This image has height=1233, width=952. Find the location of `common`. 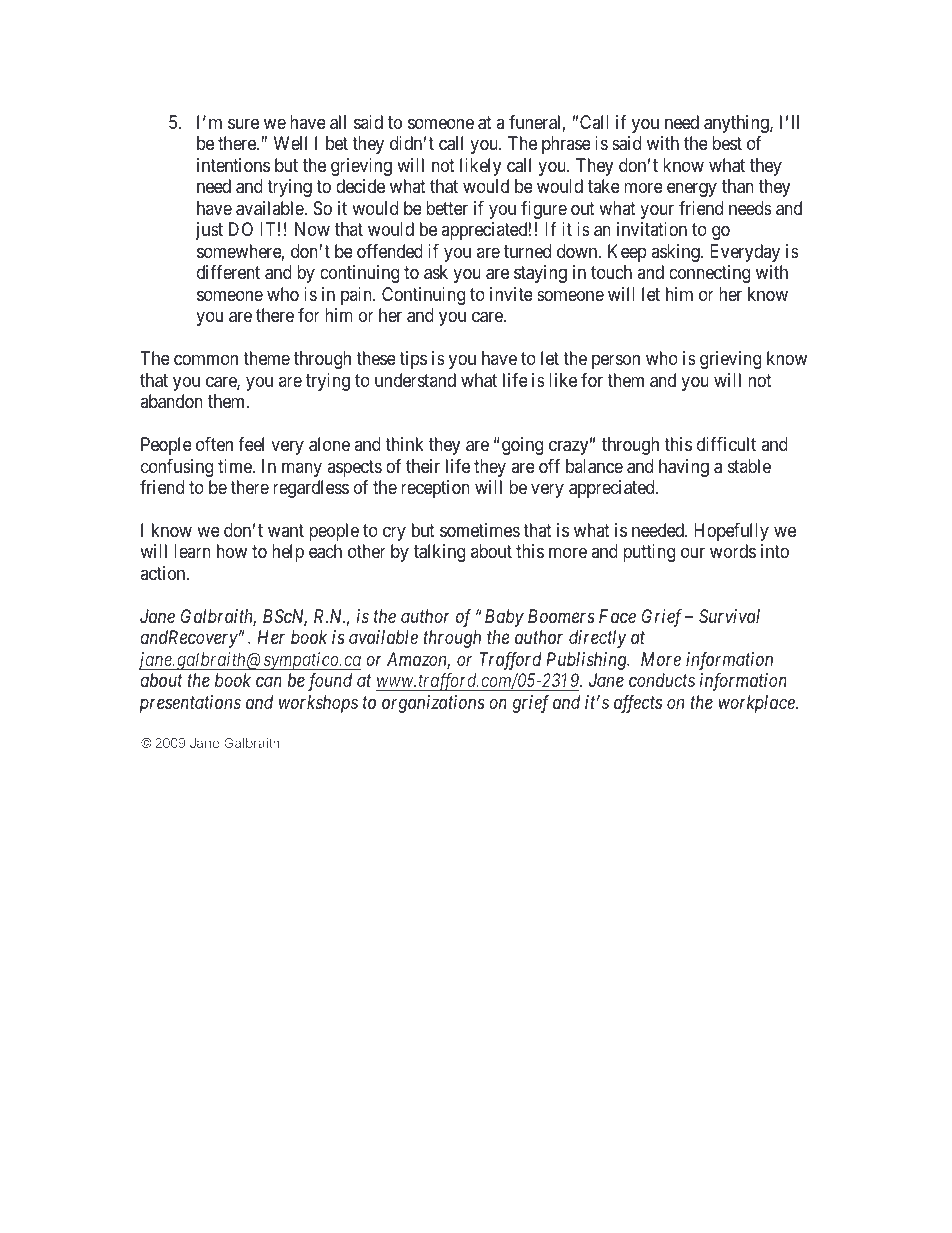

common is located at coordinates (206, 360).
